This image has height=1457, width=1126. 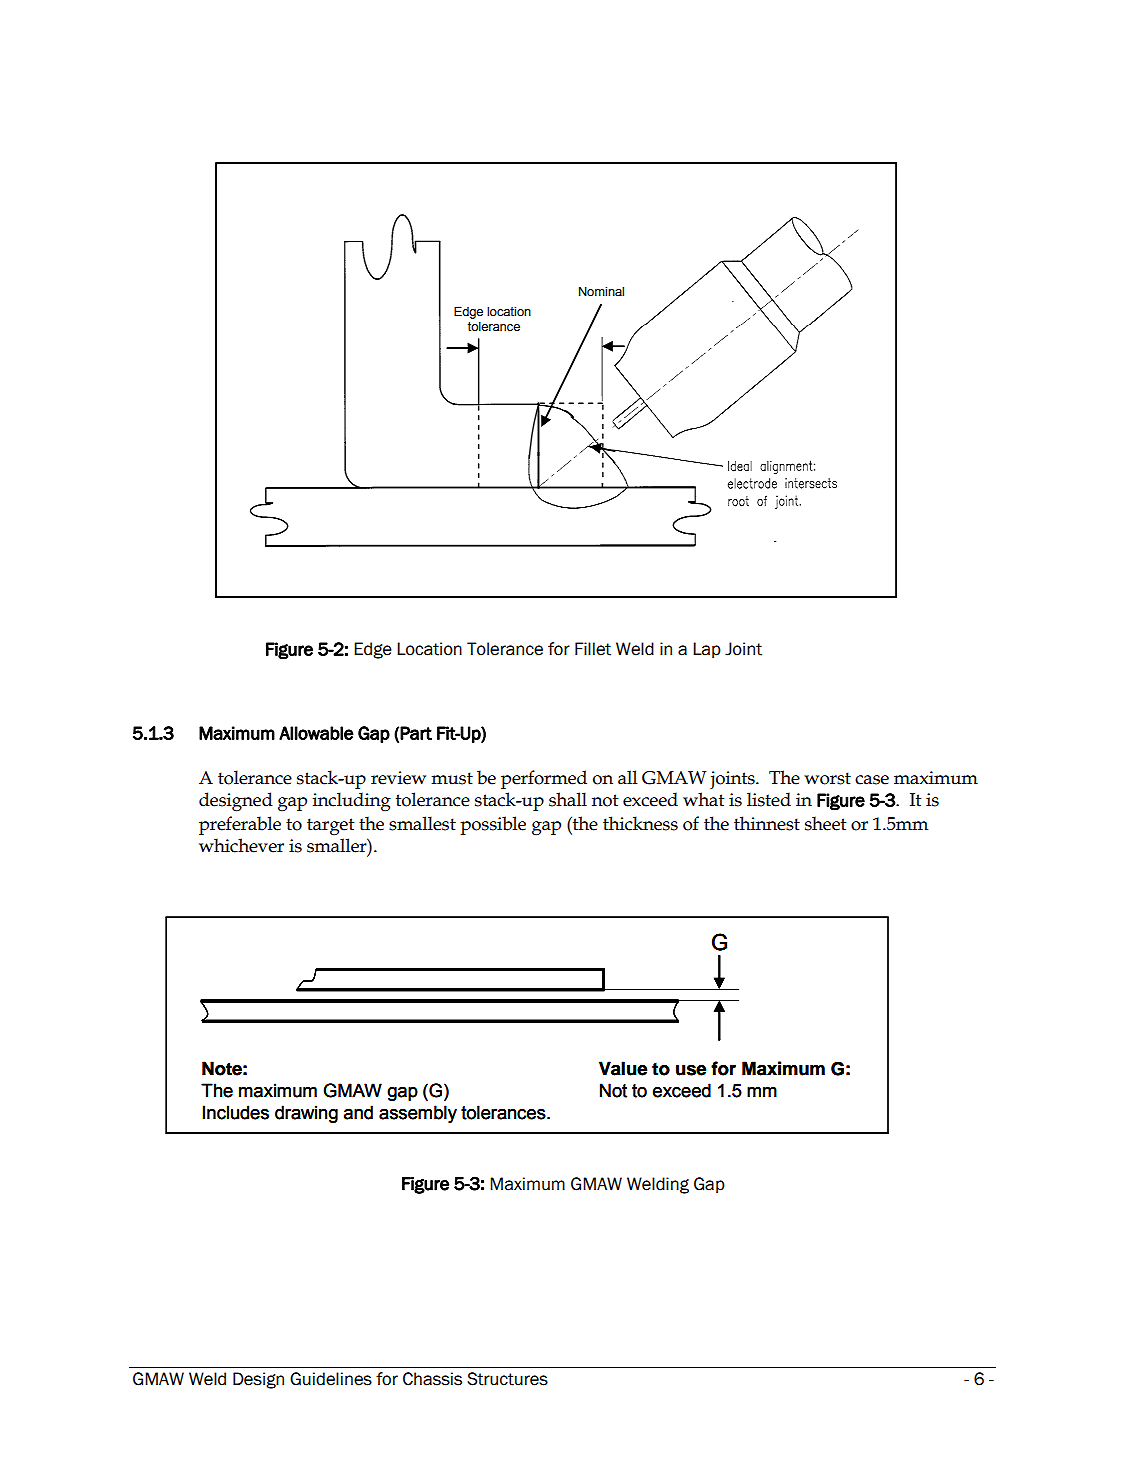 I want to click on possible, so click(x=493, y=825).
